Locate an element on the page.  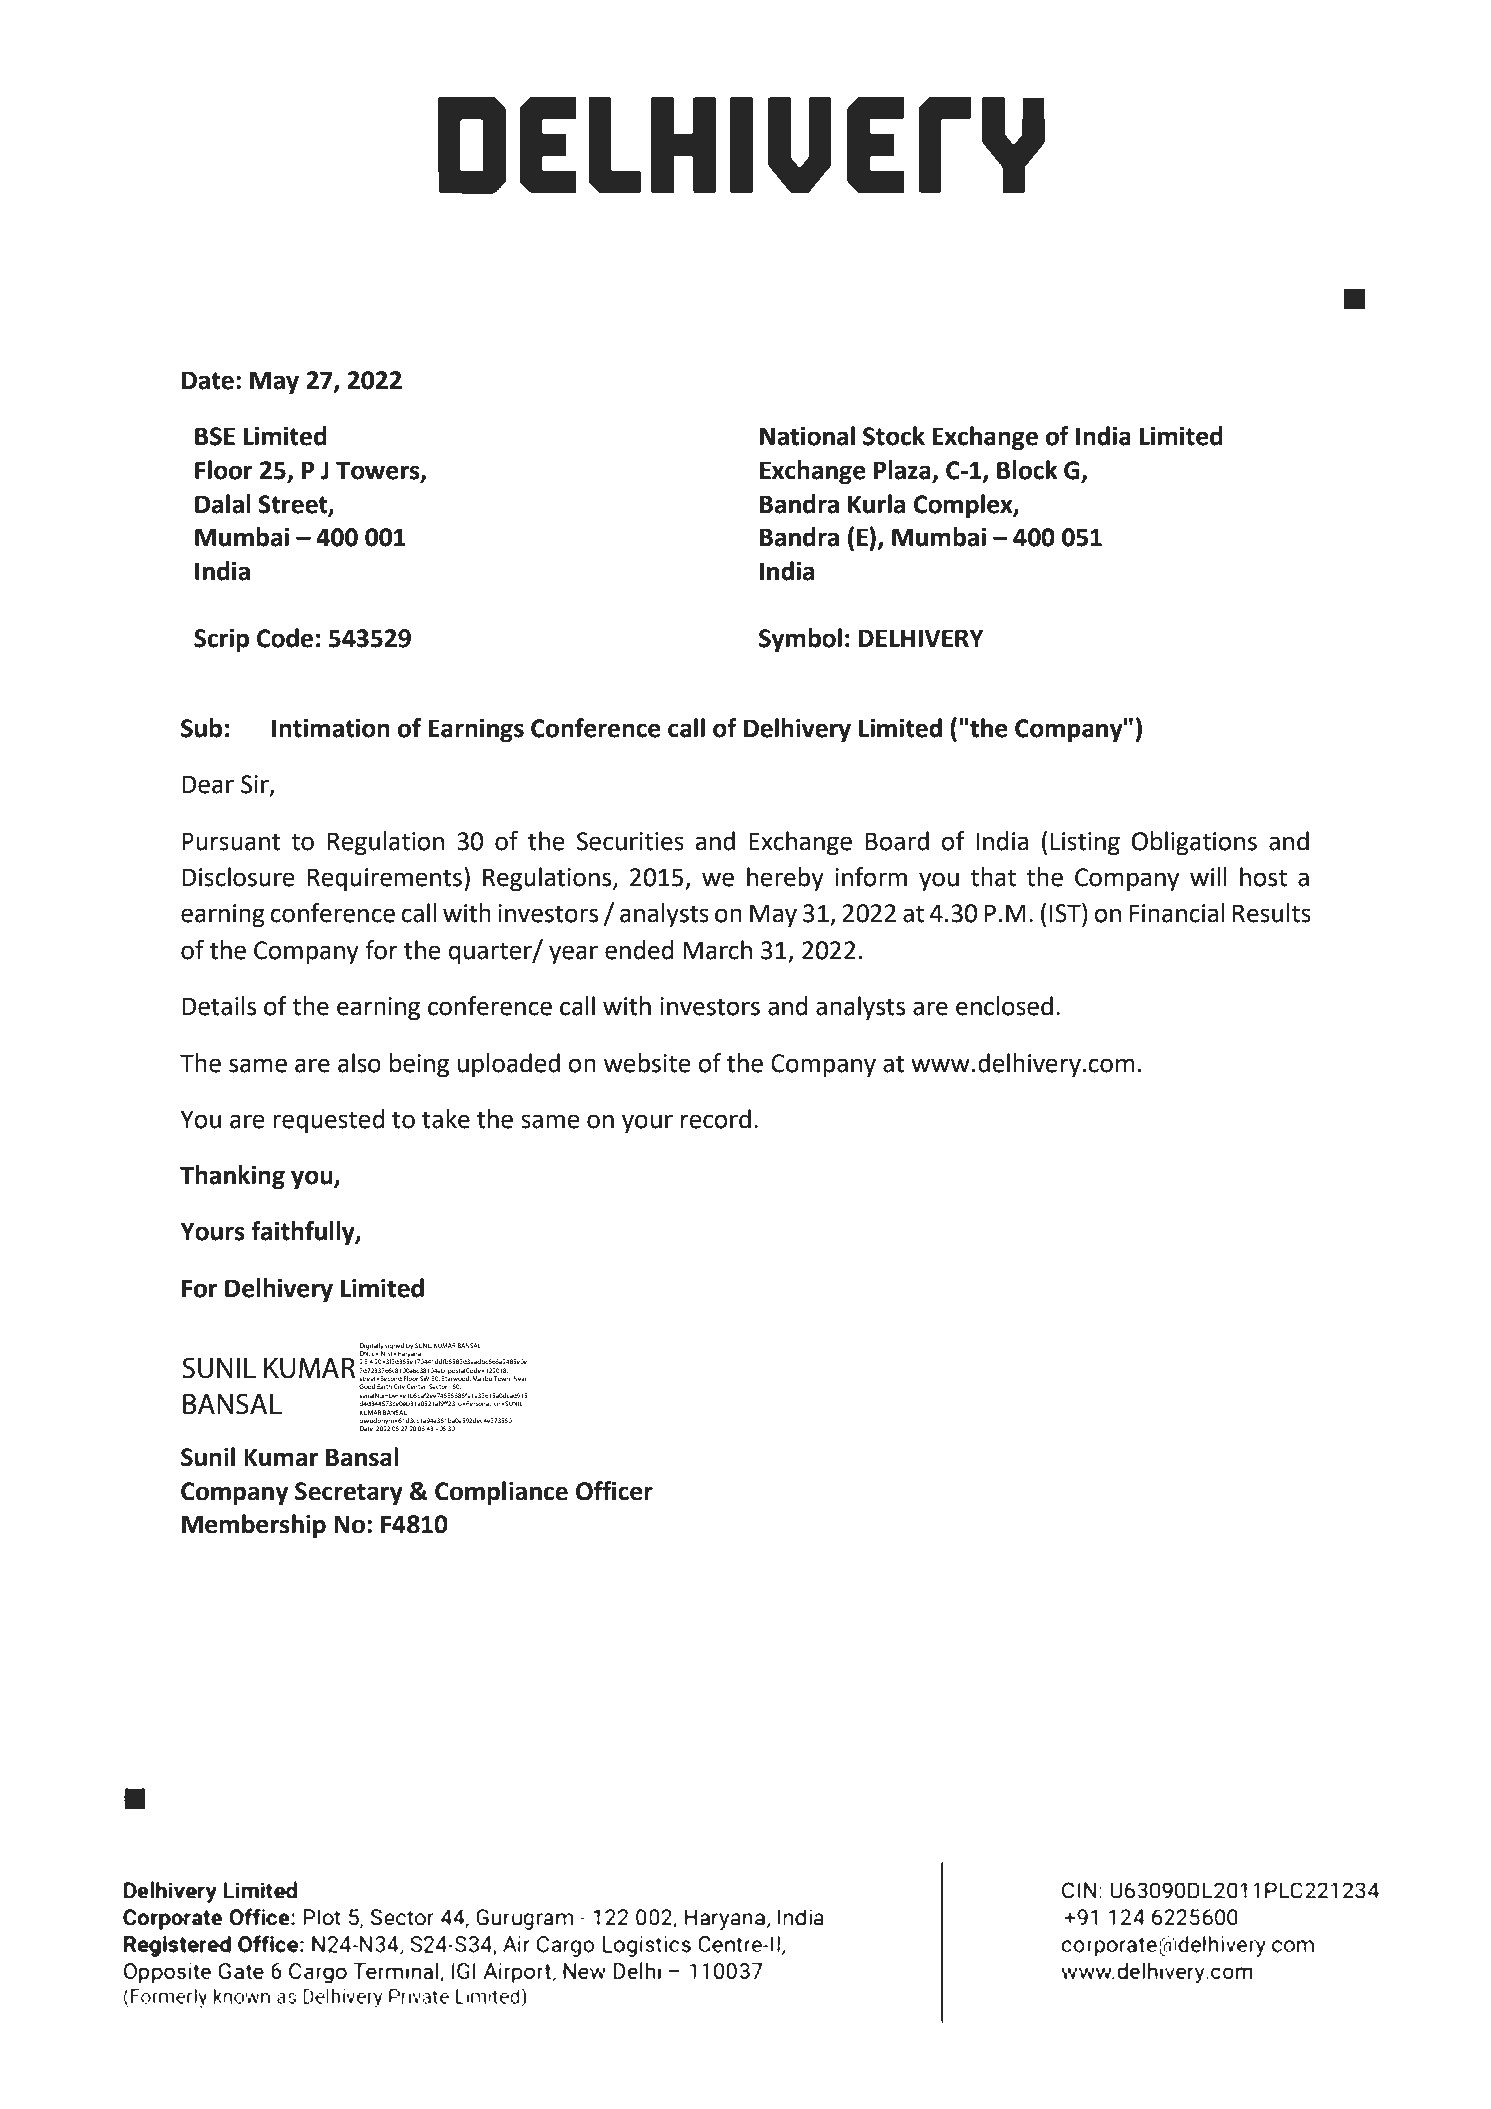
Obligations is located at coordinates (1194, 843).
